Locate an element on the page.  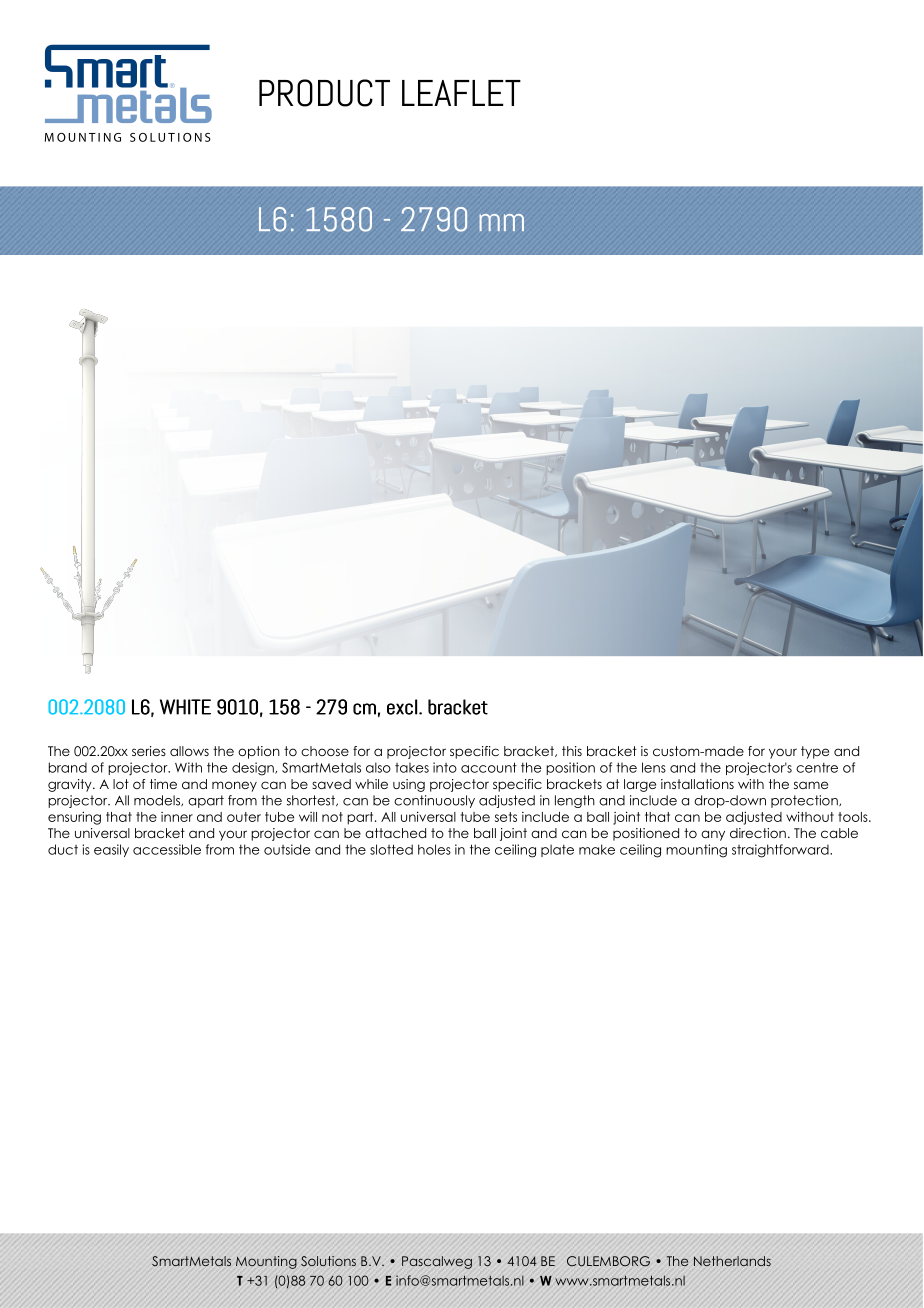
accessible is located at coordinates (167, 849).
